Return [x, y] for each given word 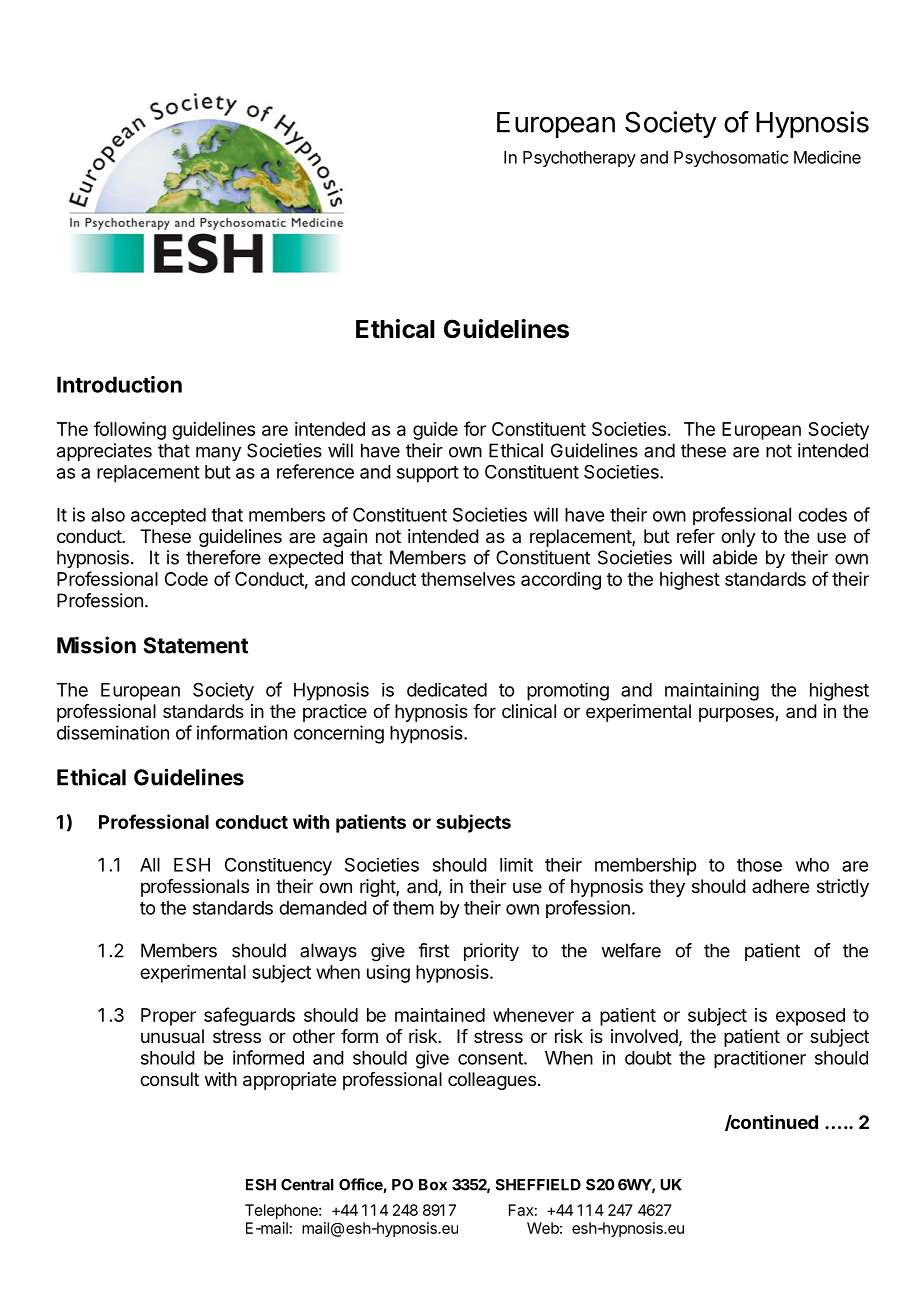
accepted [168, 516]
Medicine [827, 157]
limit [516, 865]
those [759, 865]
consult [169, 1079]
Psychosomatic [731, 158]
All [150, 865]
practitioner [760, 1060]
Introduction [119, 384]
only [738, 538]
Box [433, 1185]
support [428, 474]
